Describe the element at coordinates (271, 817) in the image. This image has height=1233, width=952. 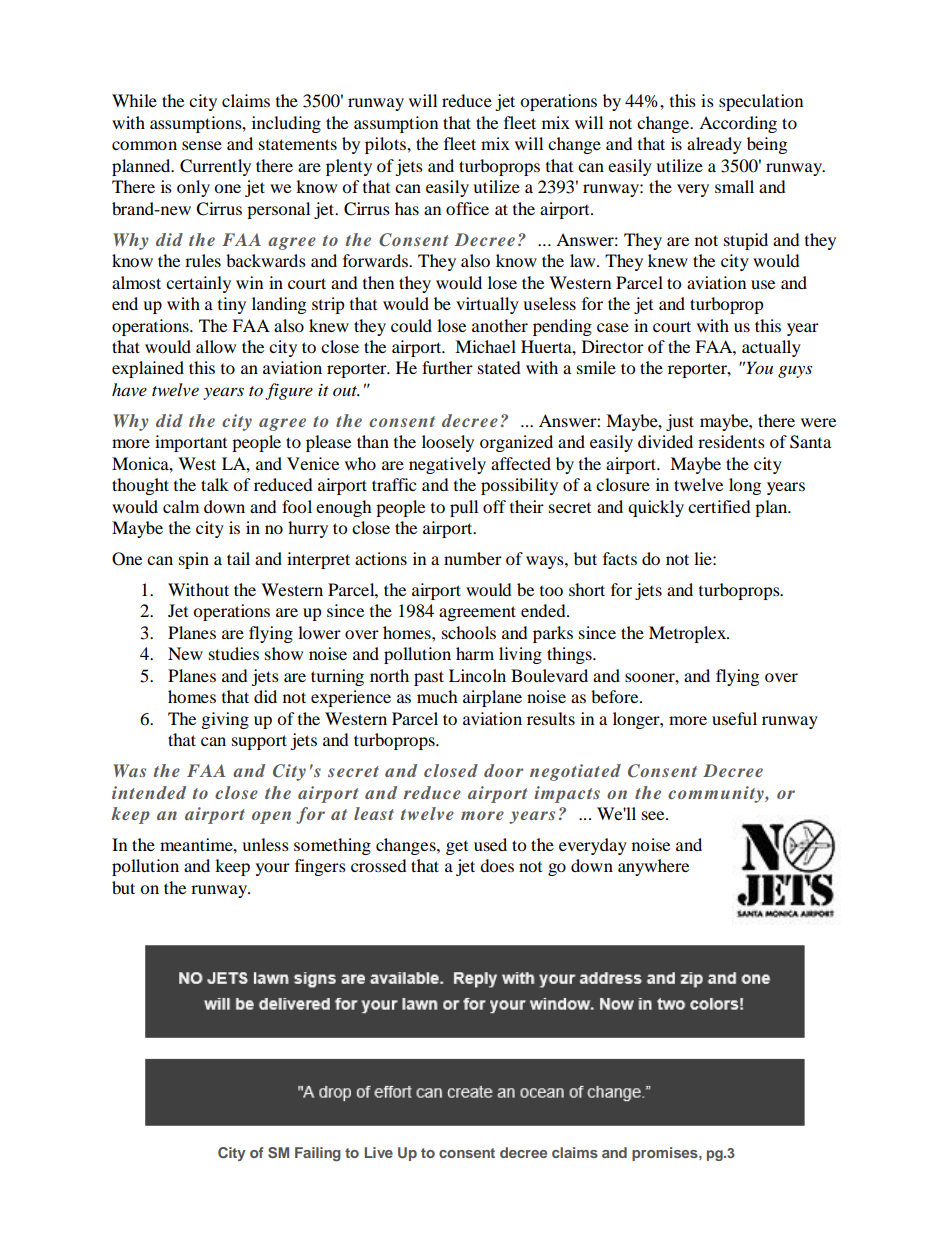
I see `open` at that location.
